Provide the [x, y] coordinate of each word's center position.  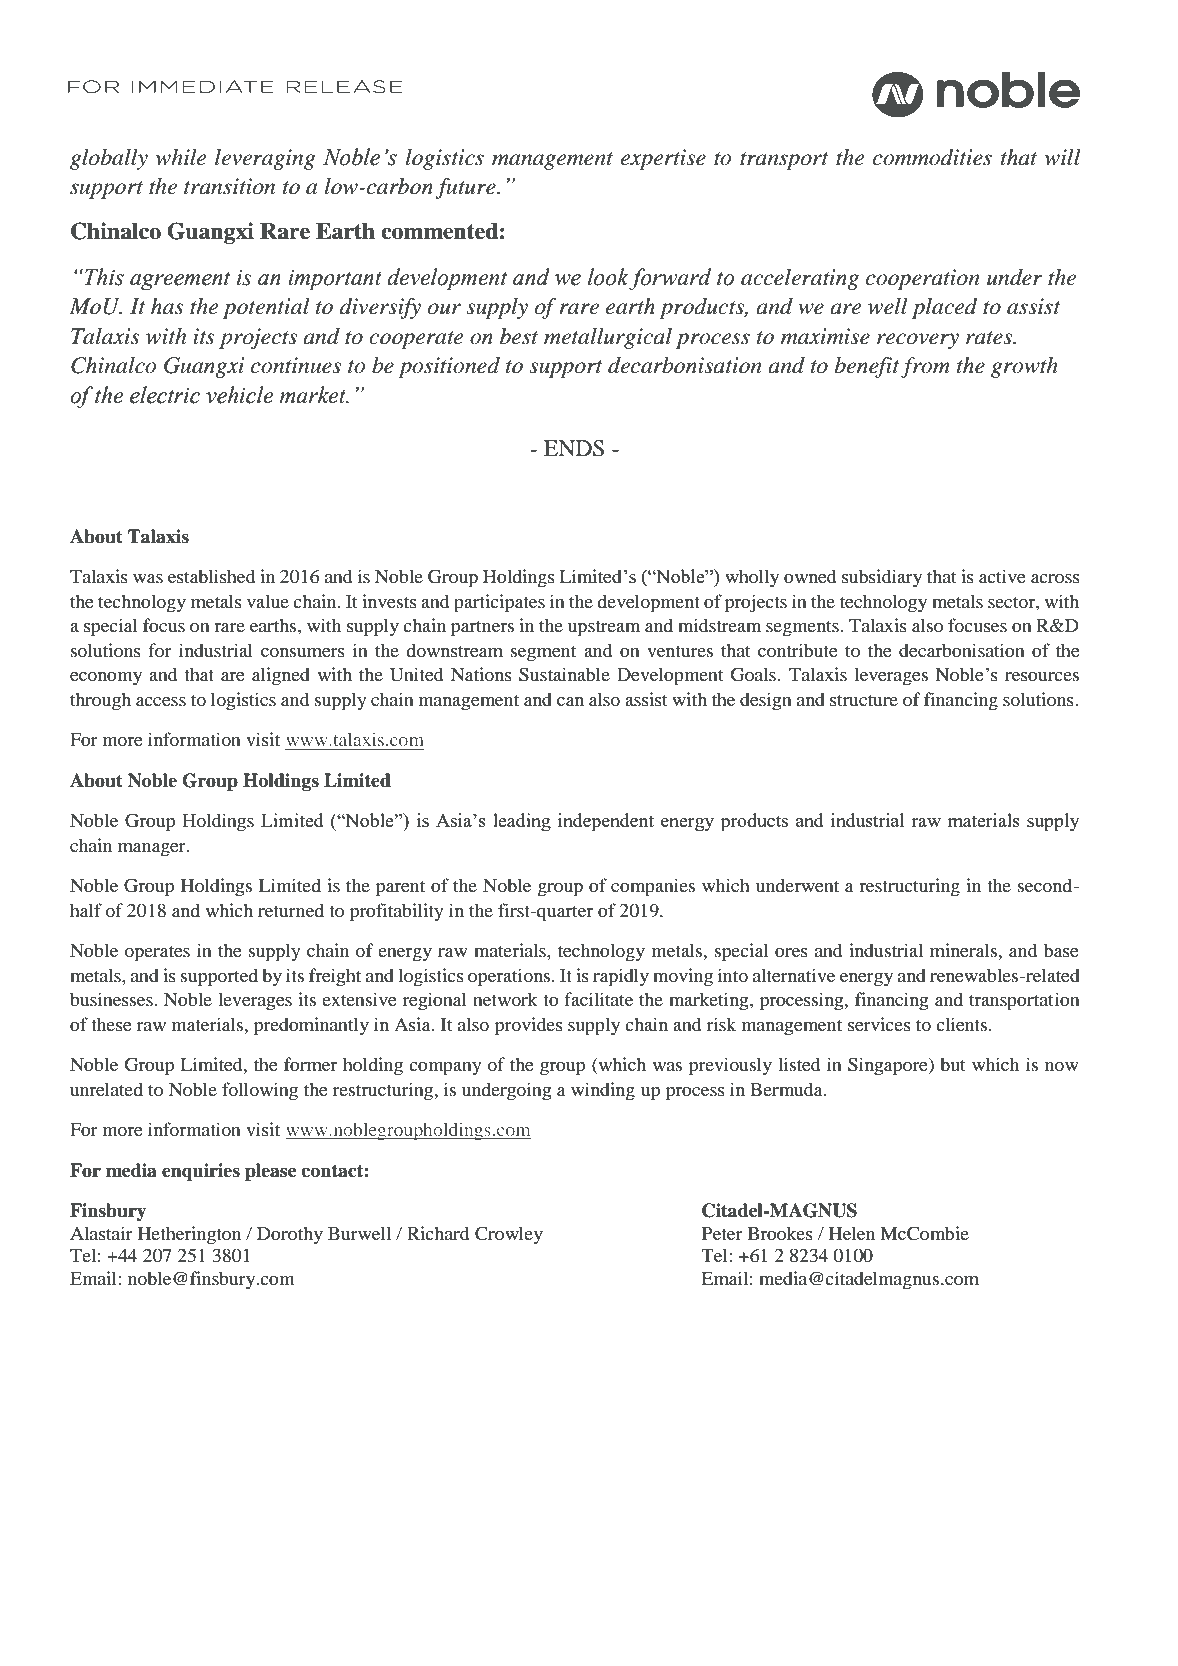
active [1002, 576]
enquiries [201, 1172]
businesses [112, 999]
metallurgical [608, 338]
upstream [604, 629]
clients [963, 1024]
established [211, 576]
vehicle [240, 395]
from [925, 367]
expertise [663, 159]
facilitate [598, 999]
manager [153, 850]
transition [229, 186]
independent [606, 822]
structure [864, 700]
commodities [932, 157]
